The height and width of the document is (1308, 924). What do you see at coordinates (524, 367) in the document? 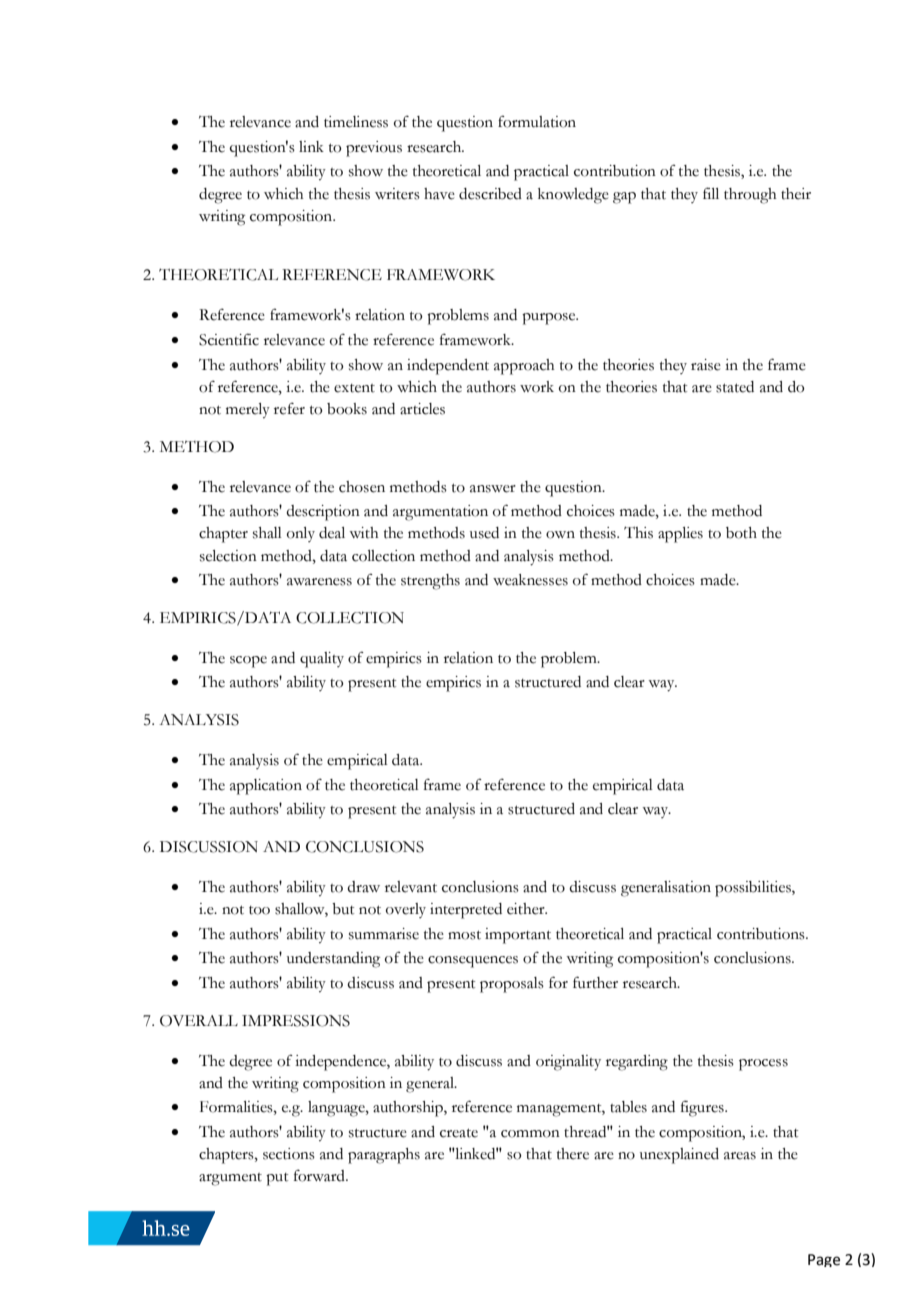
I see `approach` at bounding box center [524, 367].
